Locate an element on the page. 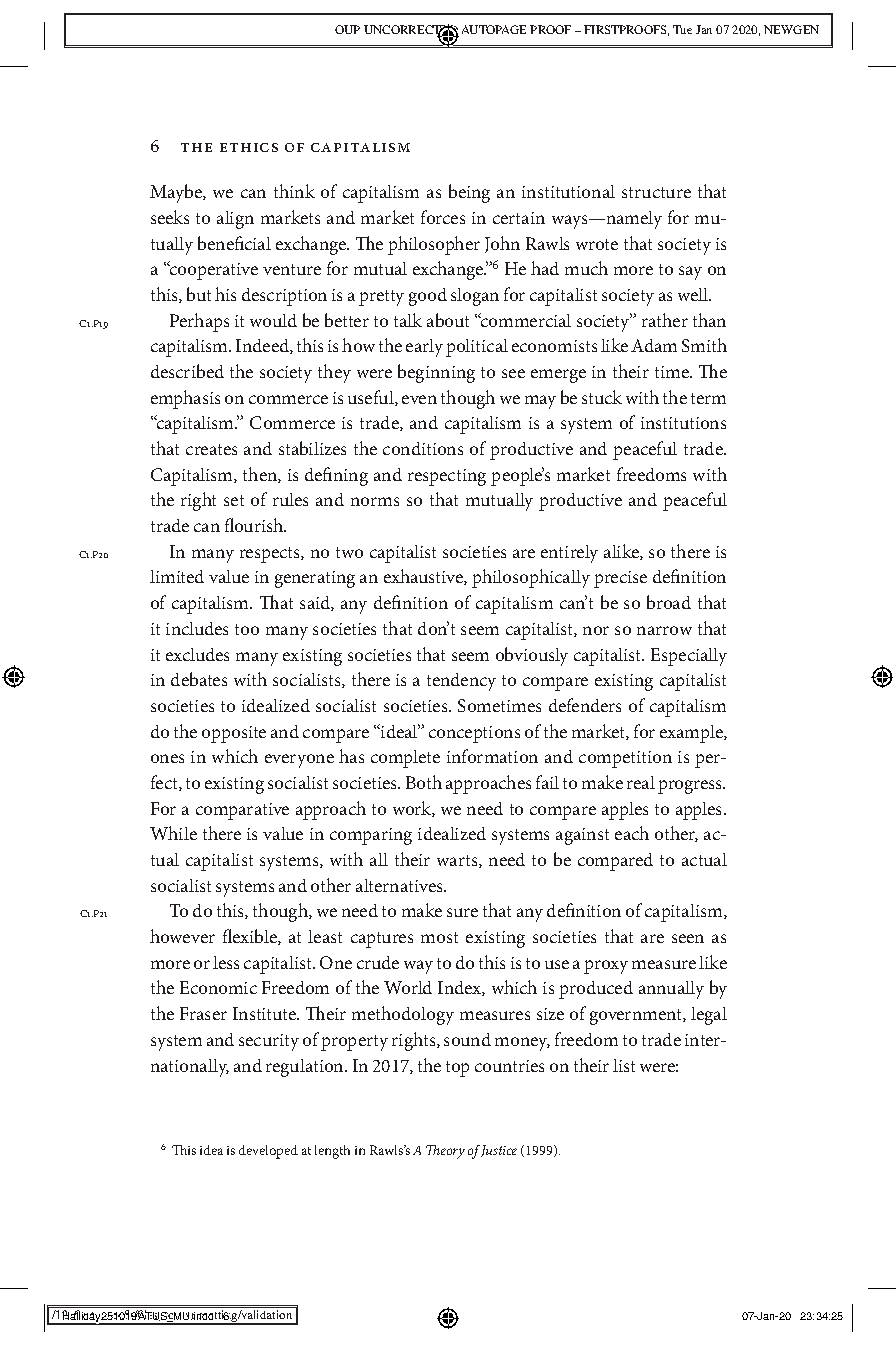 The height and width of the image is (1354, 896). Ethics is located at coordinates (249, 147).
